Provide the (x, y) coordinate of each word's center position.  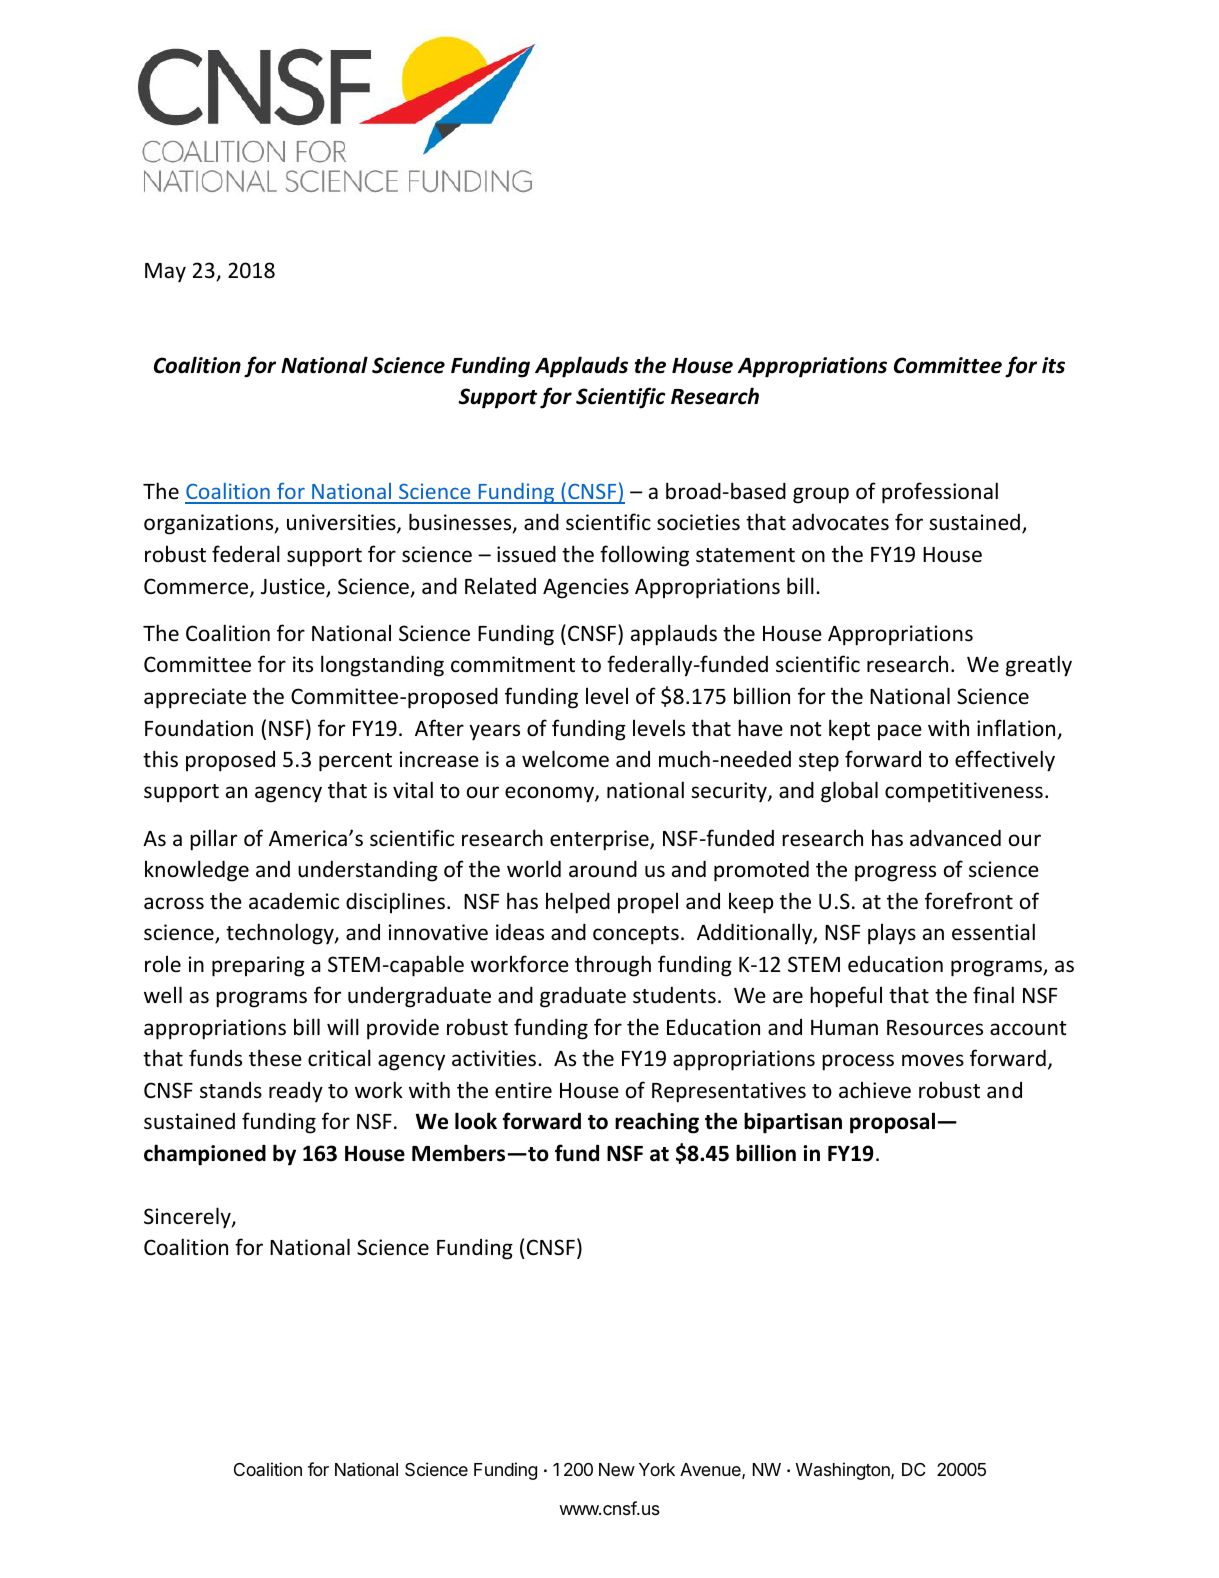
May (165, 273)
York (657, 1469)
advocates (840, 522)
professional (940, 493)
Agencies (586, 588)
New (617, 1469)
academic (294, 901)
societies (698, 522)
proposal (894, 1123)
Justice (294, 587)
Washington (844, 1471)
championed (205, 1155)
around (603, 869)
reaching (657, 1123)
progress (895, 873)
